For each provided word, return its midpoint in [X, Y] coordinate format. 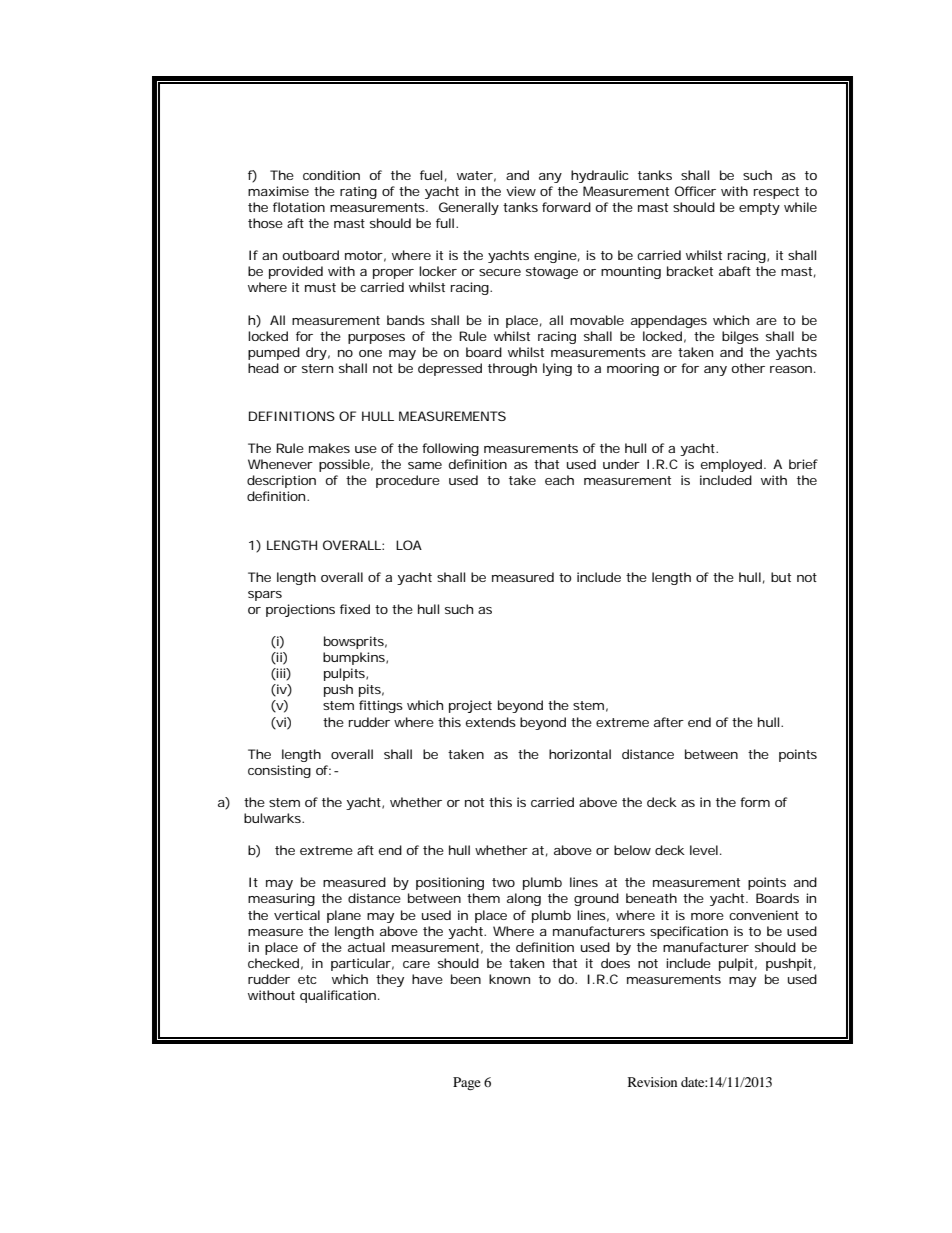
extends [491, 722]
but [781, 577]
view [521, 191]
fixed [355, 609]
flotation [299, 207]
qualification [338, 996]
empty [759, 209]
